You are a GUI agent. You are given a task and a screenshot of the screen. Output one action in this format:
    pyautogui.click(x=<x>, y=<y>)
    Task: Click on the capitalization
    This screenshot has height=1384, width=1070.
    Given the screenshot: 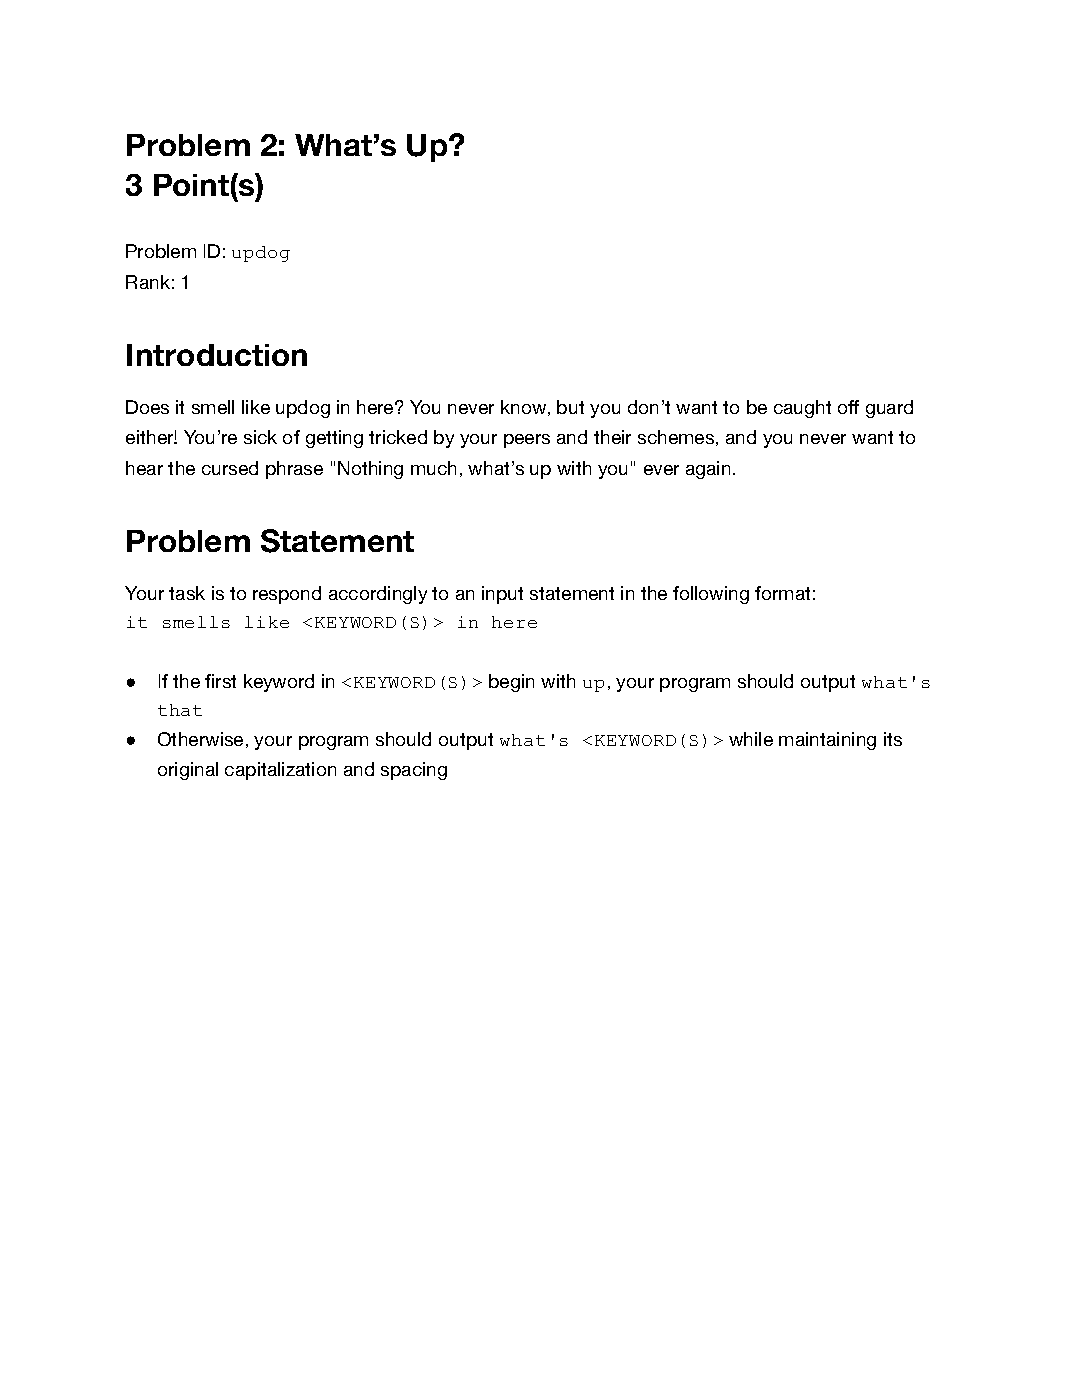 What is the action you would take?
    pyautogui.click(x=280, y=771)
